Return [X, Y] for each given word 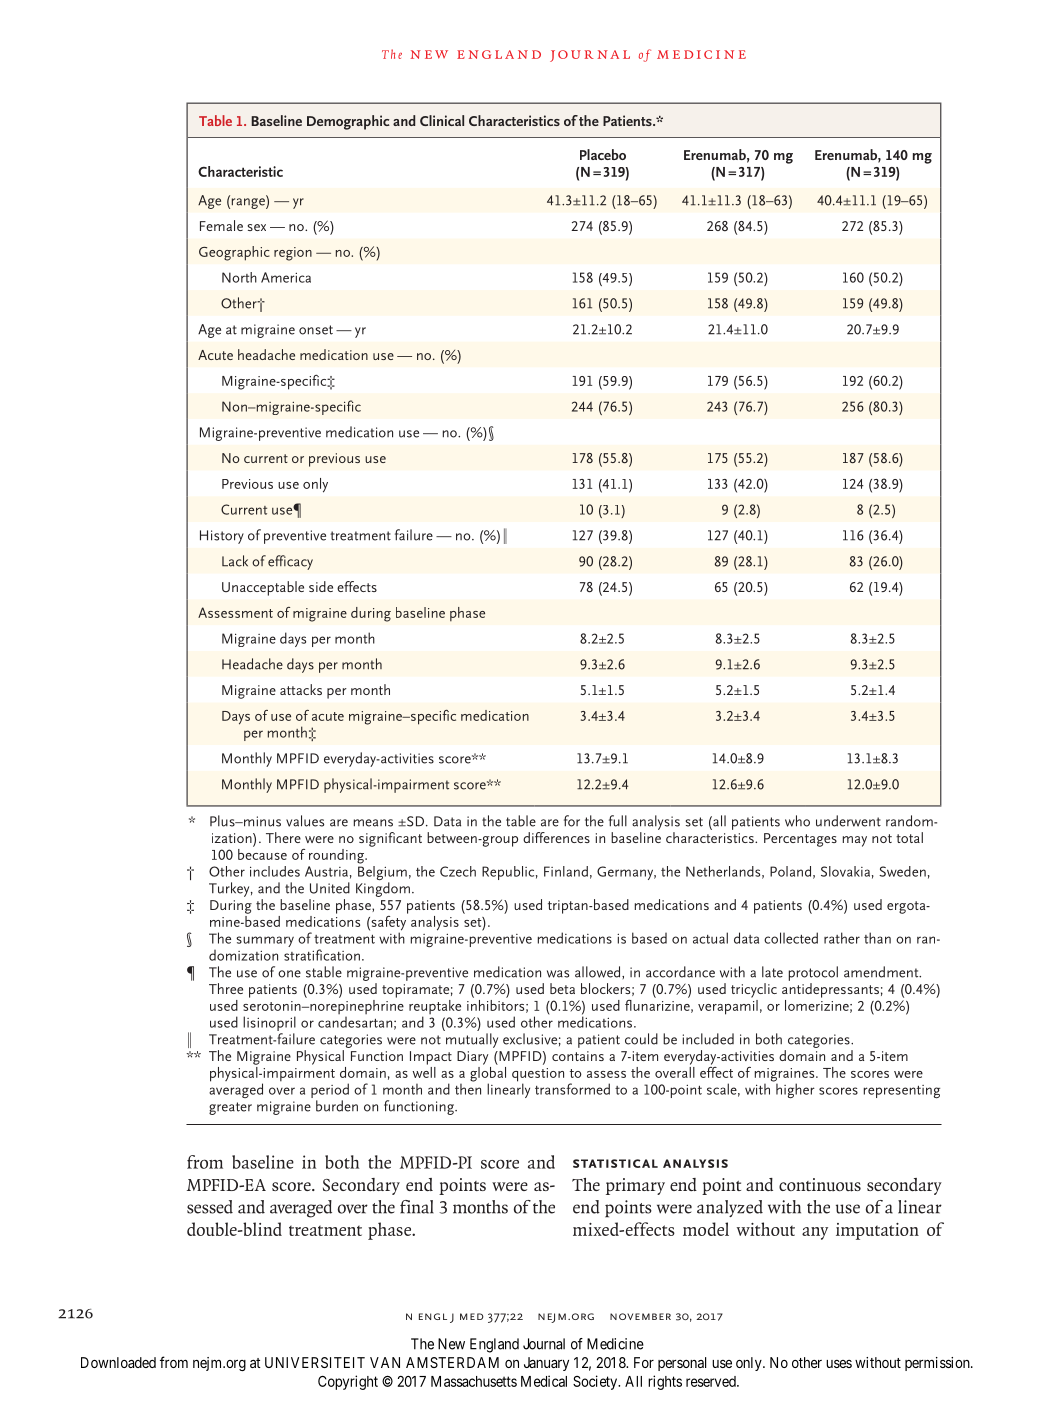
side [321, 586]
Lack [235, 561]
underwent [848, 821]
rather [842, 938]
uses [839, 1364]
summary [265, 941]
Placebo [603, 154]
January [546, 1364]
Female [221, 225]
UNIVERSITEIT [315, 1362]
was [558, 974]
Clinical [442, 120]
